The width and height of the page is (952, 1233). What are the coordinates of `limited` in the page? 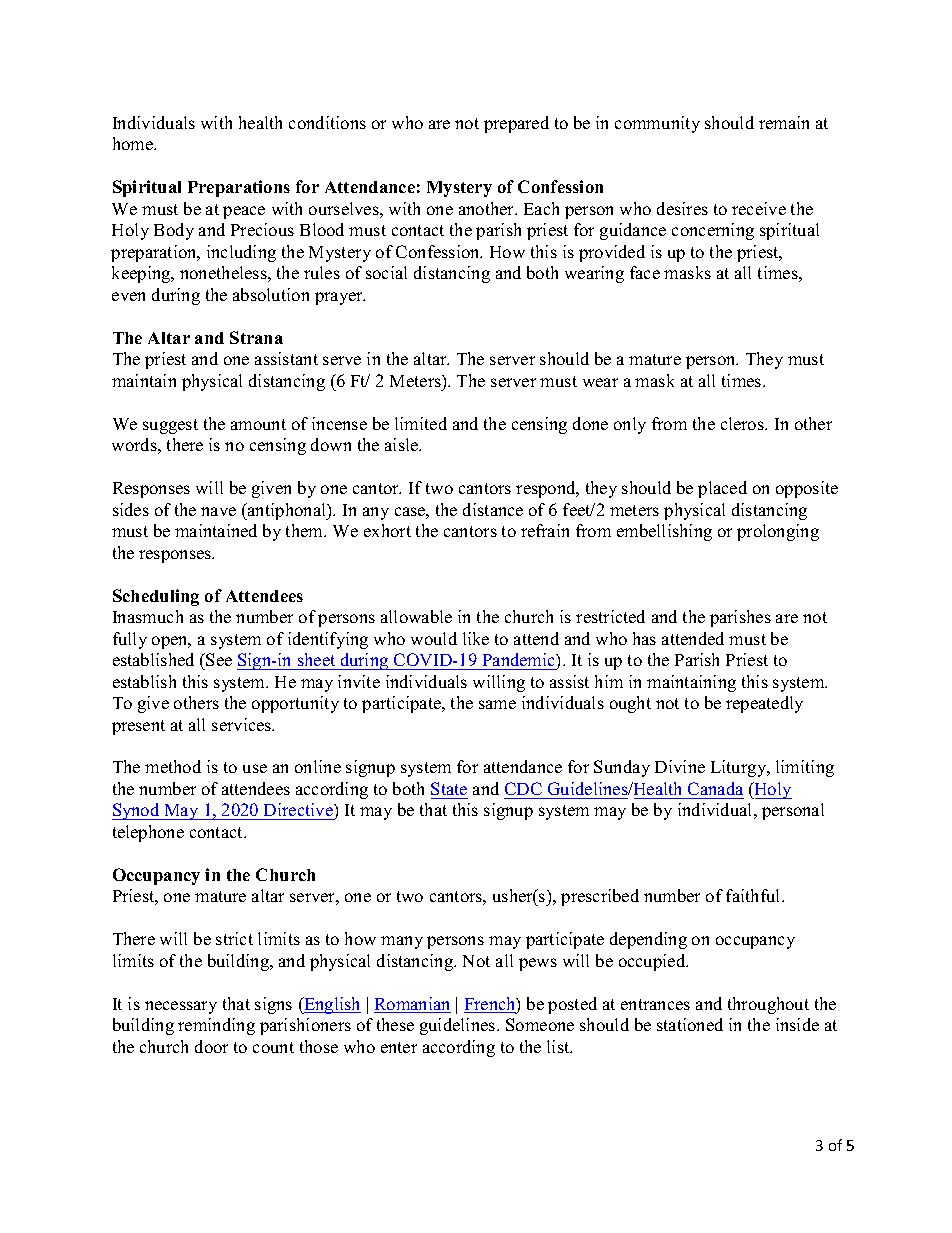 It's located at (421, 423).
